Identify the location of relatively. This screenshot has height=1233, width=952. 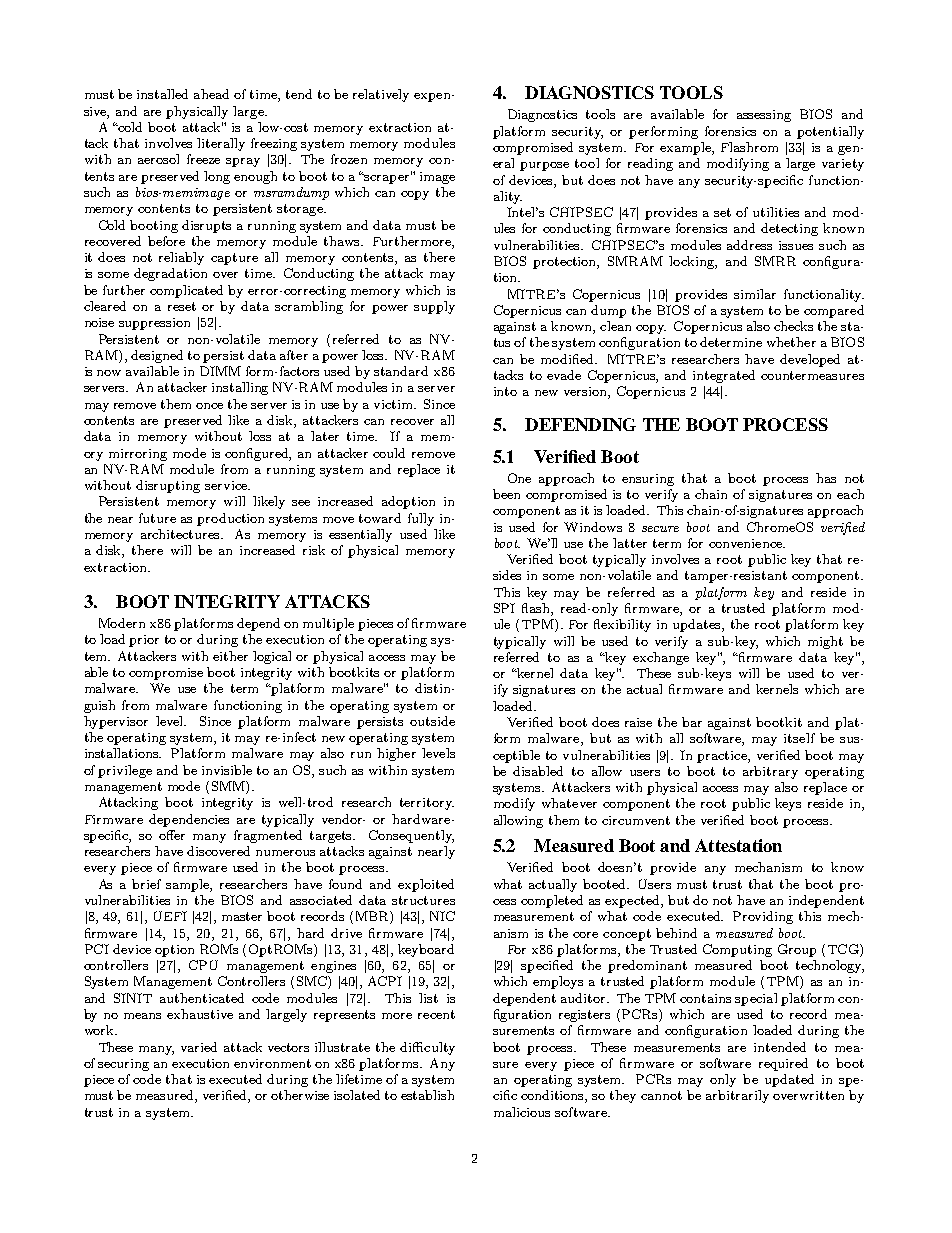
(381, 95).
